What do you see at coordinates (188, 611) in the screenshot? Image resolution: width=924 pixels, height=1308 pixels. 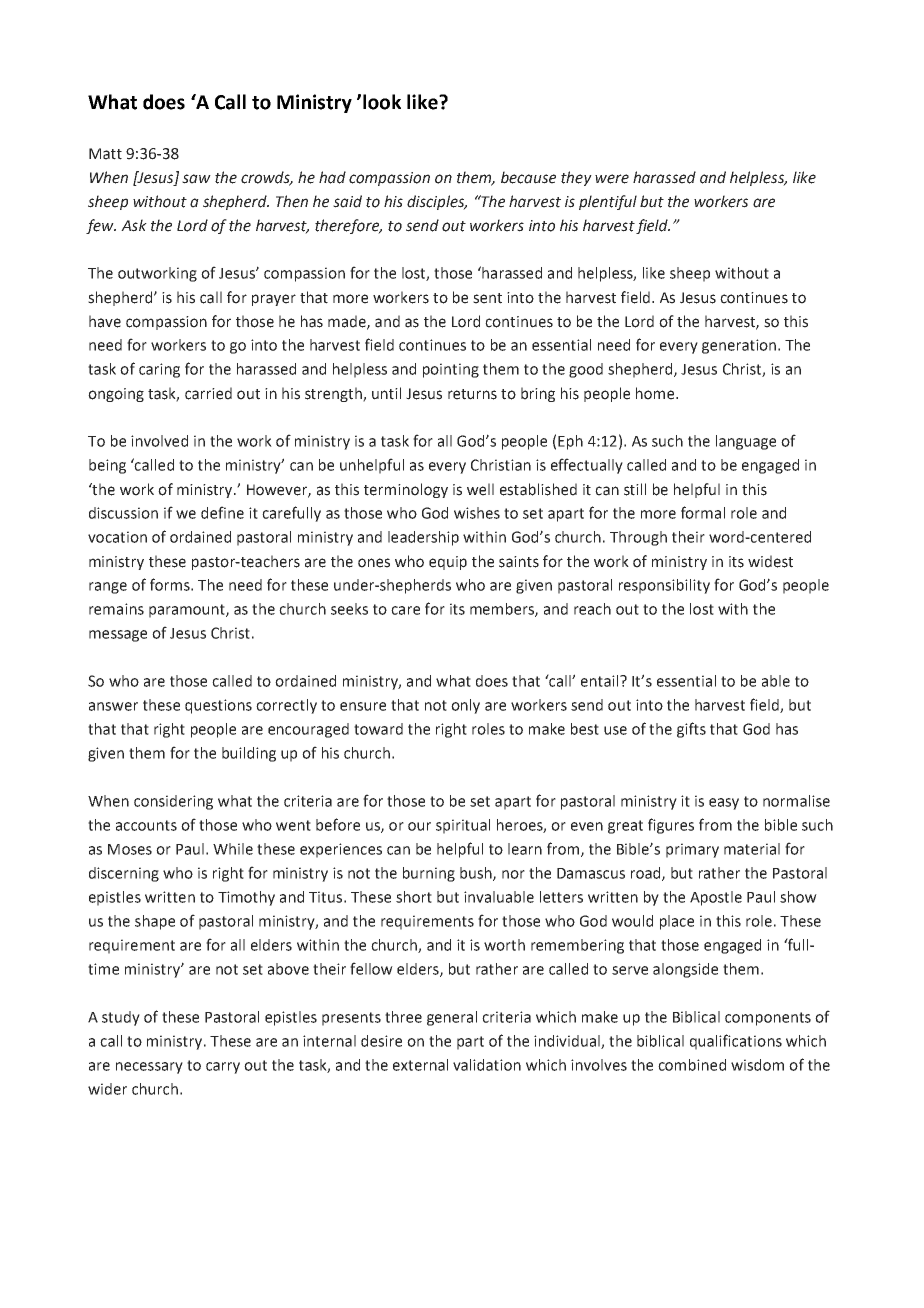 I see `paramount` at bounding box center [188, 611].
